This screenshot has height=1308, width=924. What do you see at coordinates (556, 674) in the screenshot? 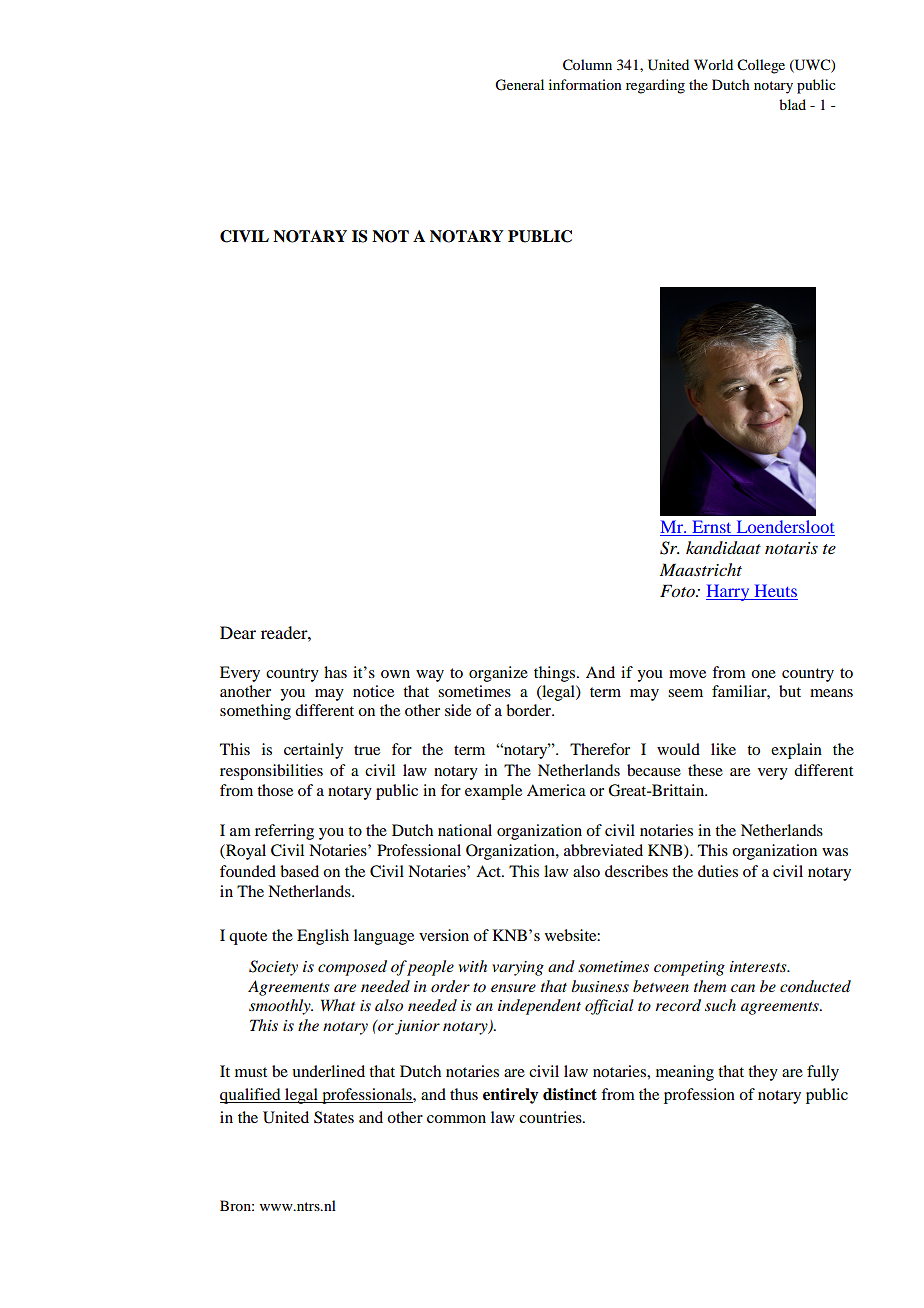
I see `things` at bounding box center [556, 674].
